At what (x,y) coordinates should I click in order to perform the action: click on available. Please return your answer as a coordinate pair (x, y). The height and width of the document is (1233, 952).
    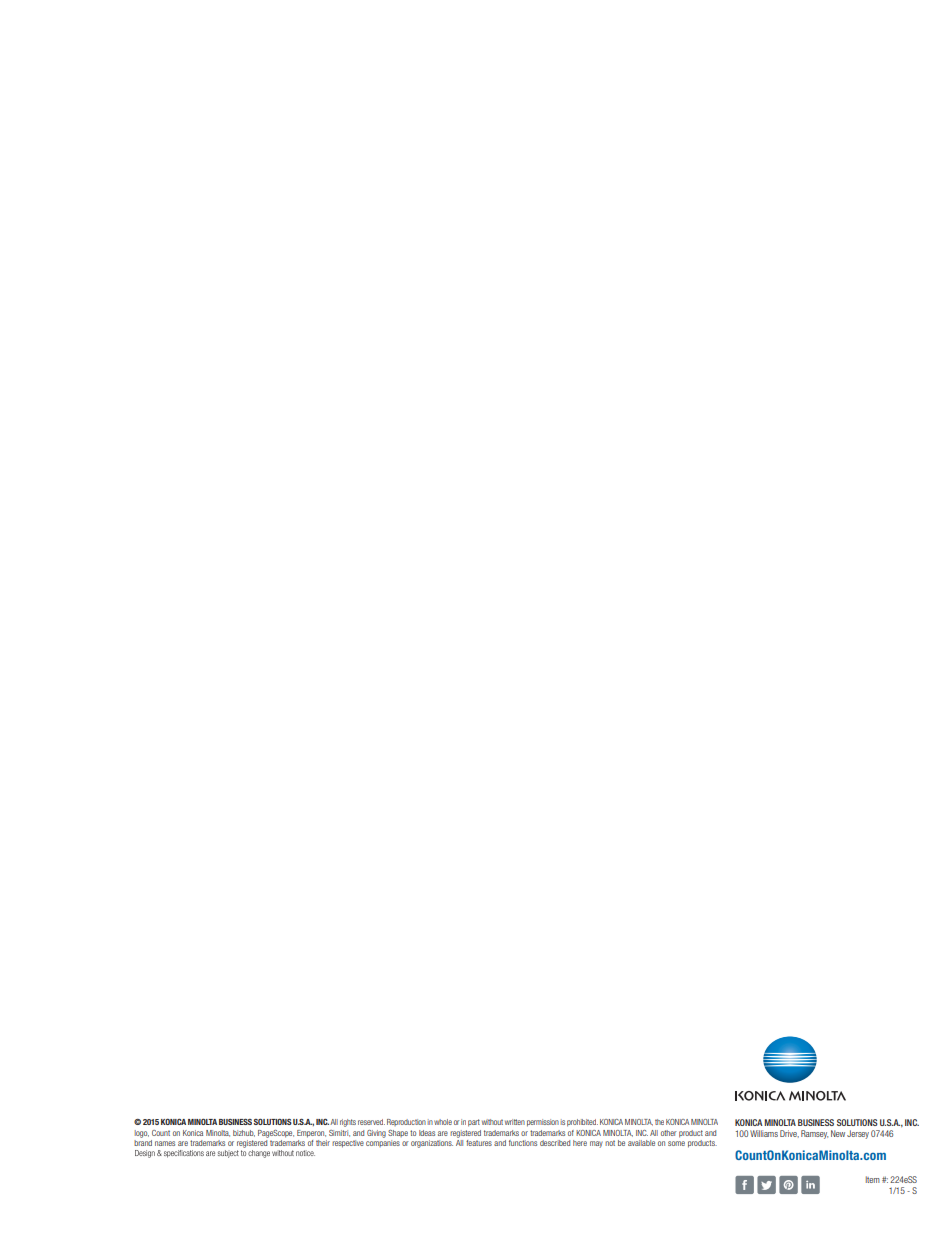
    Looking at the image, I should click on (641, 1143).
